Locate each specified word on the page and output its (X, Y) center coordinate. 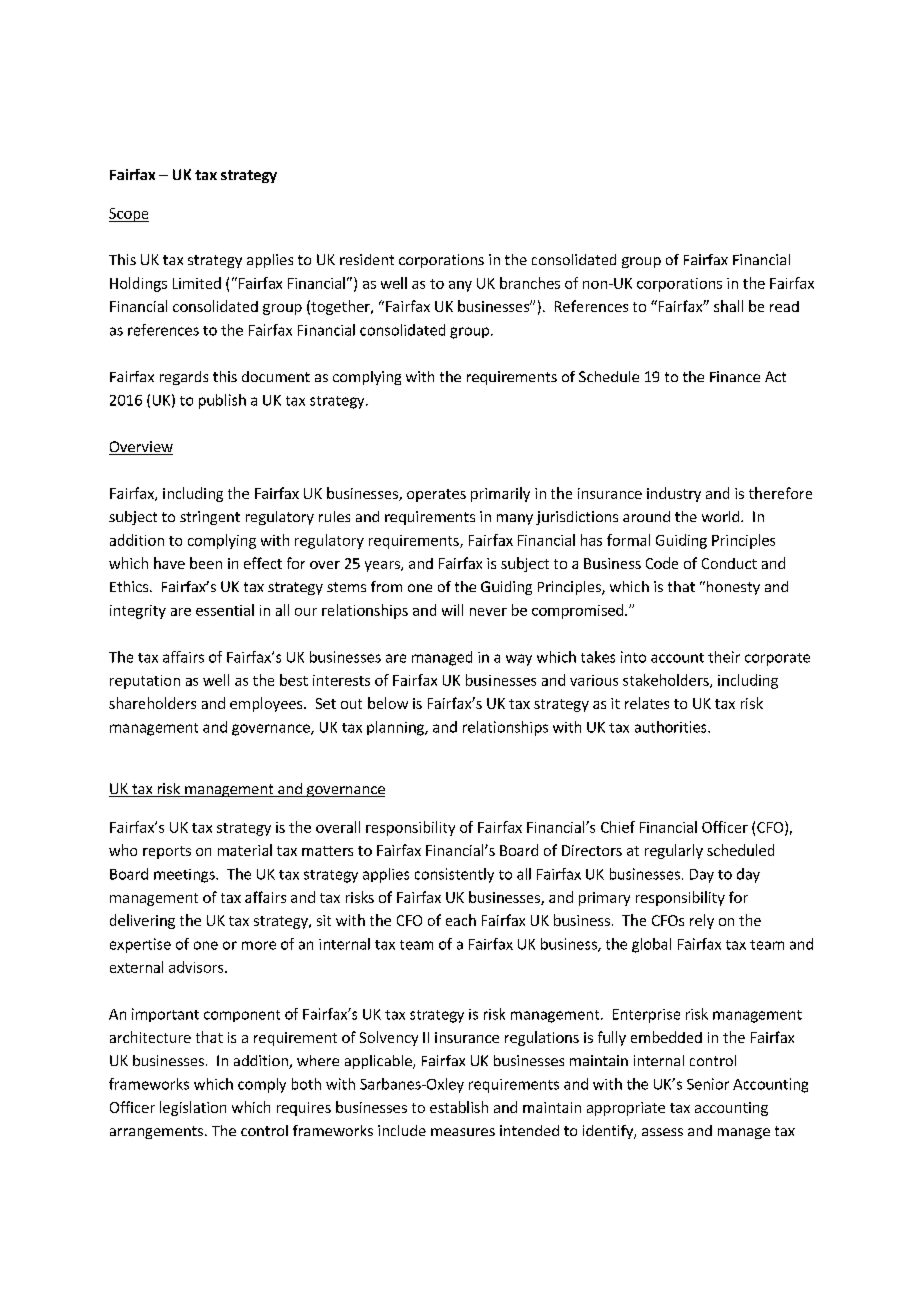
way (519, 660)
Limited (197, 283)
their (724, 657)
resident (367, 259)
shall (728, 306)
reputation (145, 682)
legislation (193, 1108)
